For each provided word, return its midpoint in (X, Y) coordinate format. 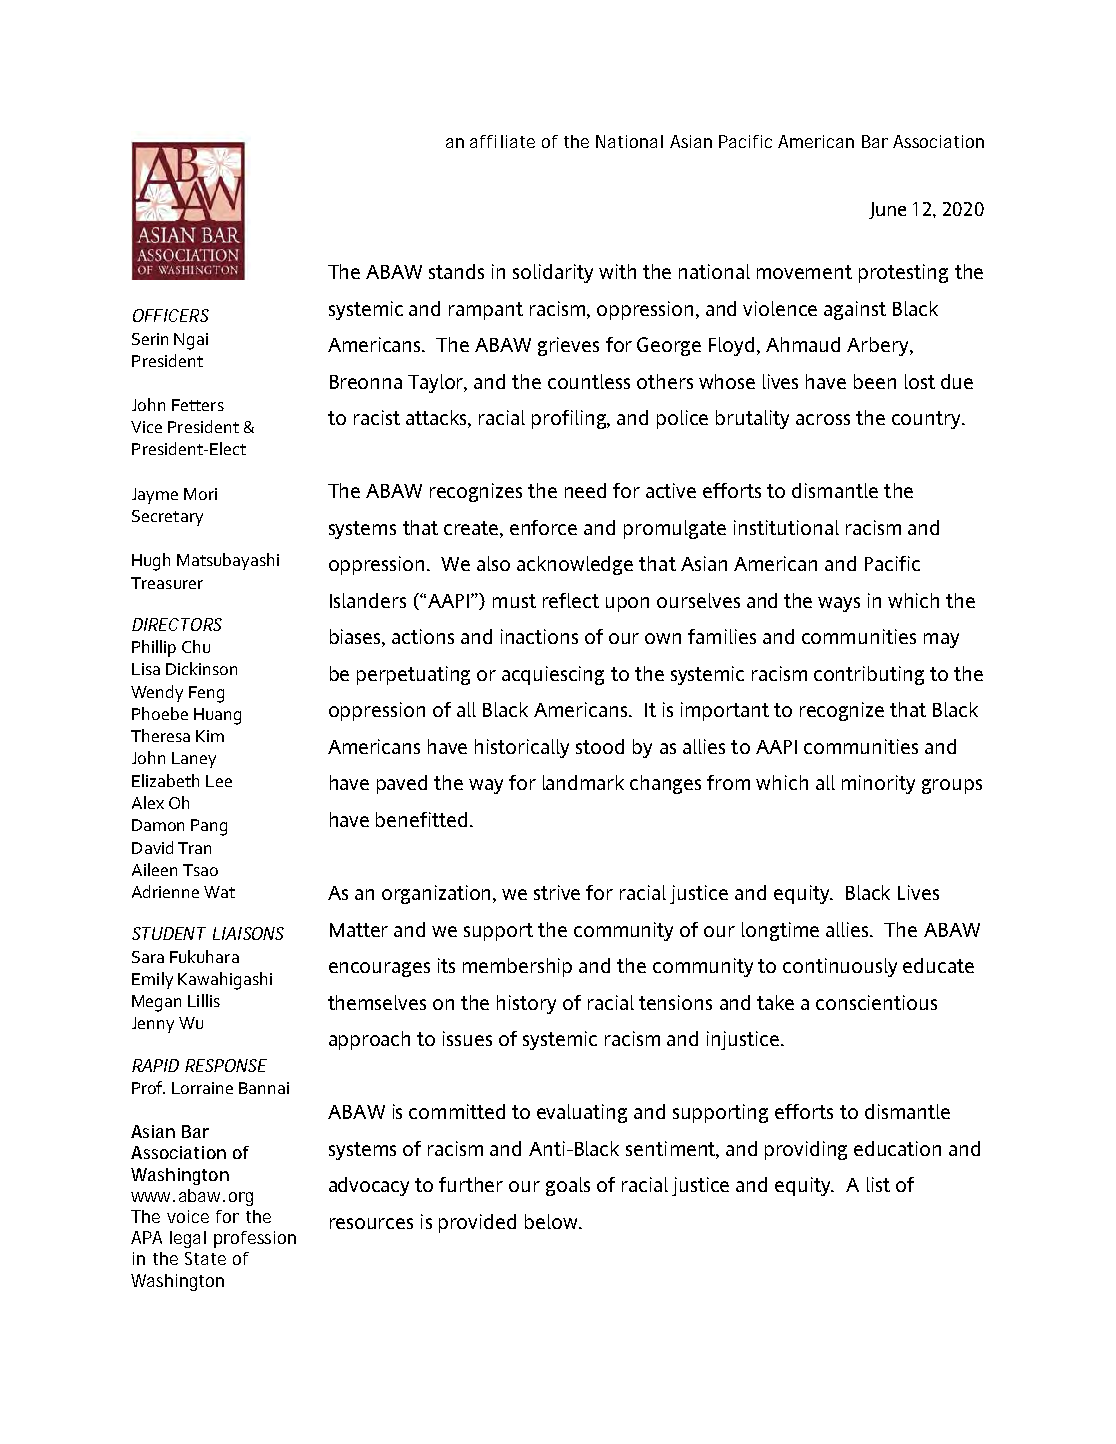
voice (188, 1216)
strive (557, 892)
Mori (200, 494)
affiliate (502, 141)
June (887, 210)
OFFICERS (171, 315)
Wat (219, 892)
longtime (780, 931)
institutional (786, 527)
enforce (543, 527)
